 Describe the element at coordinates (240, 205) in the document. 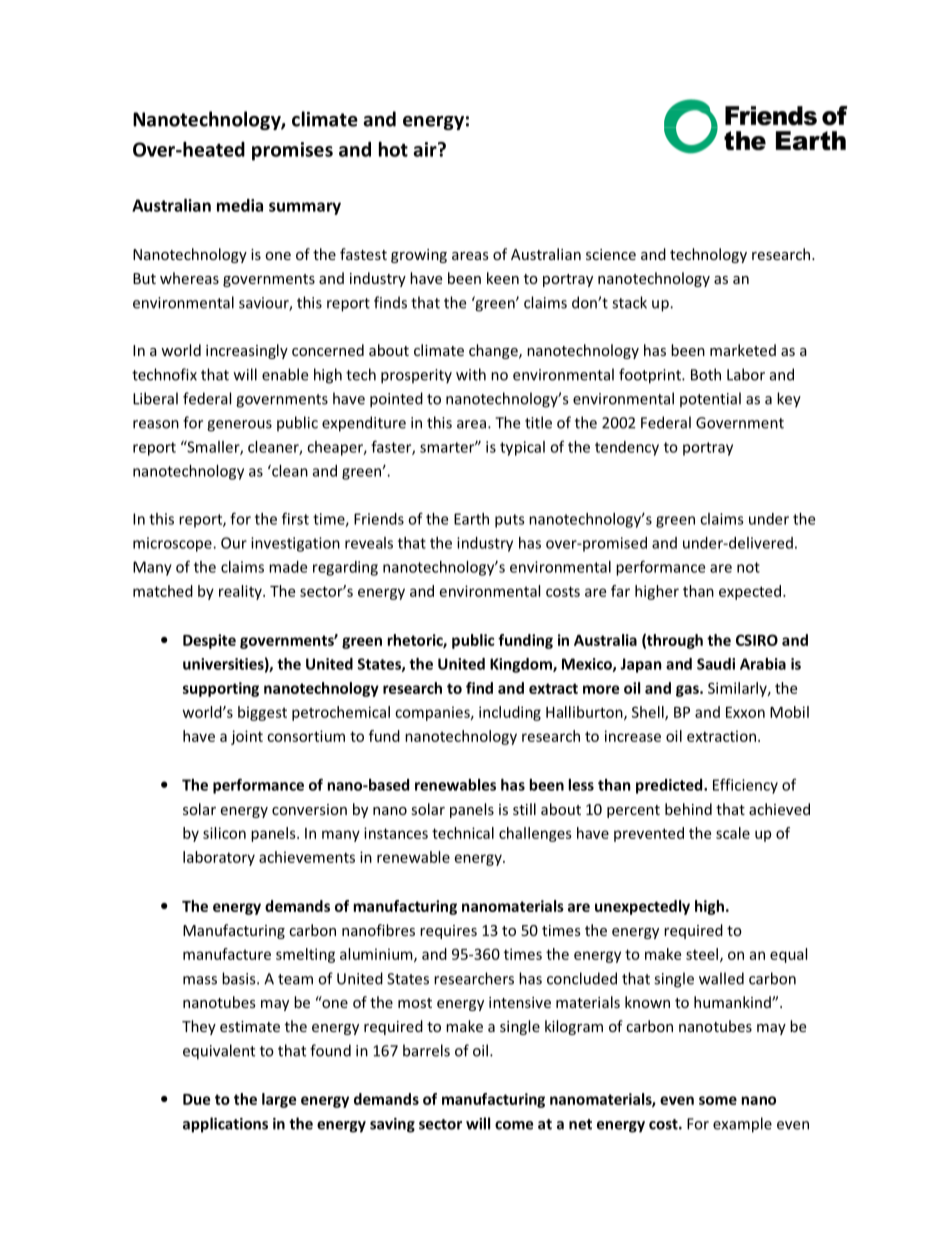

I see `media` at that location.
